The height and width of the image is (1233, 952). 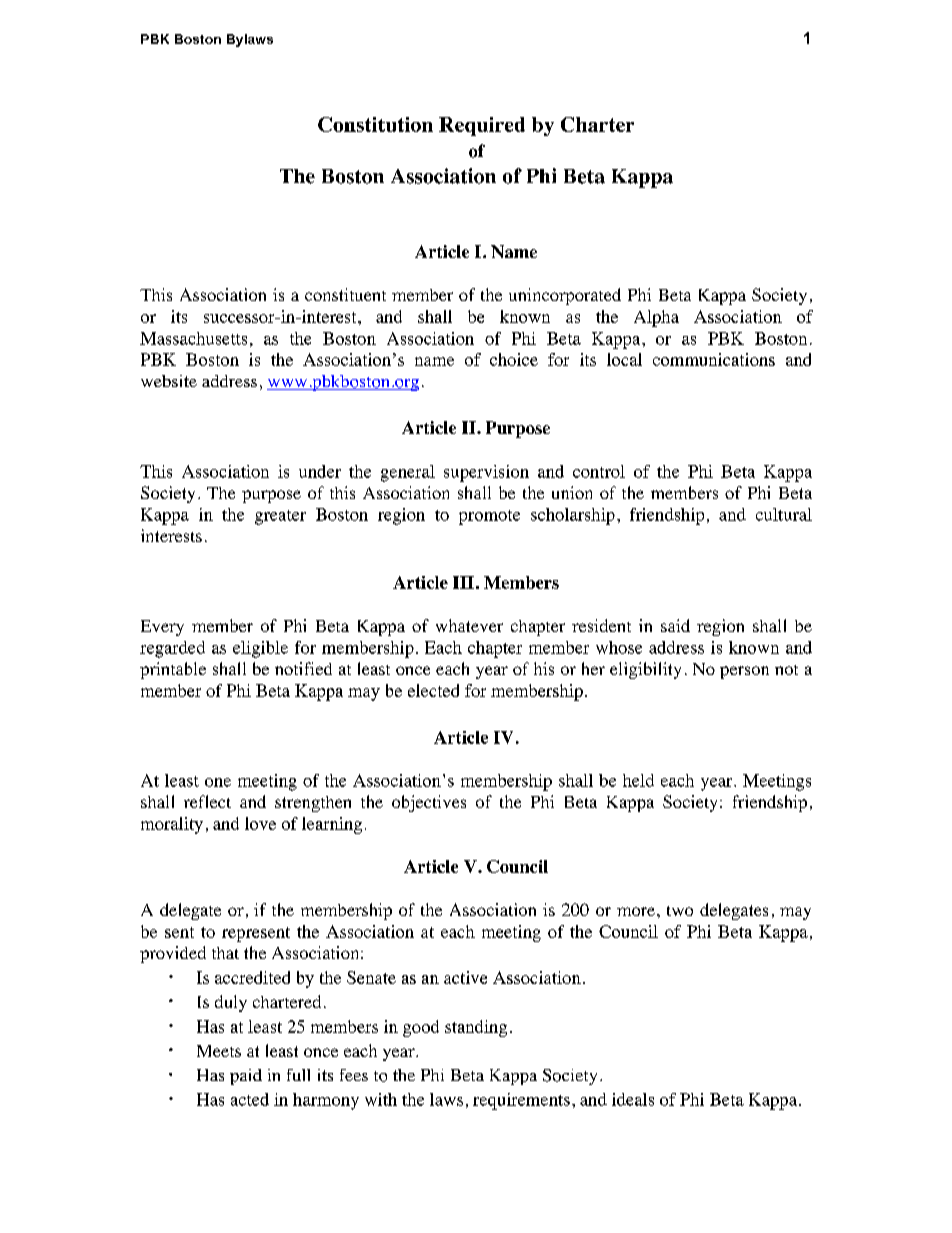 I want to click on paid, so click(x=246, y=1077).
